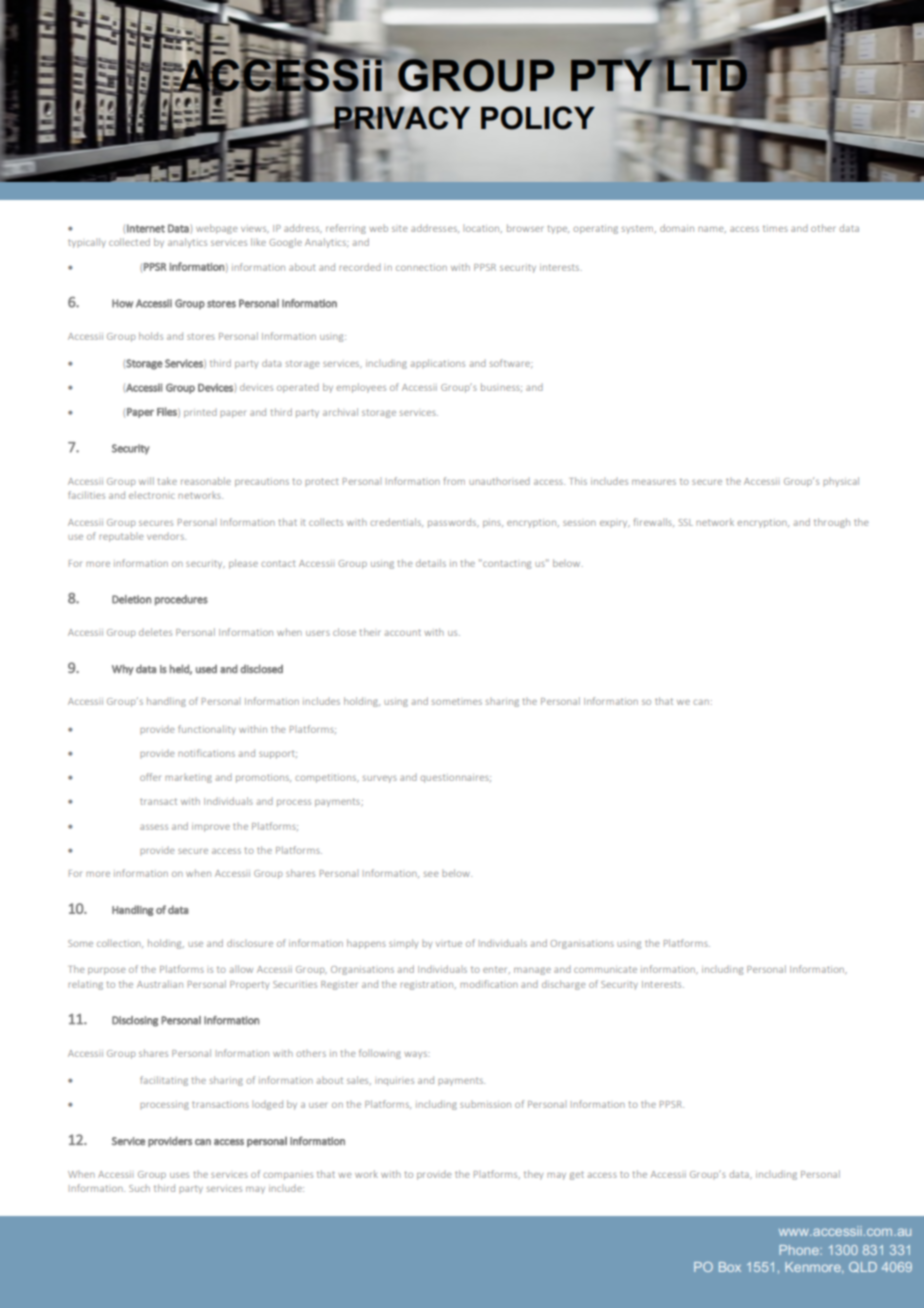  Describe the element at coordinates (151, 336) in the screenshot. I see `holds` at that location.
